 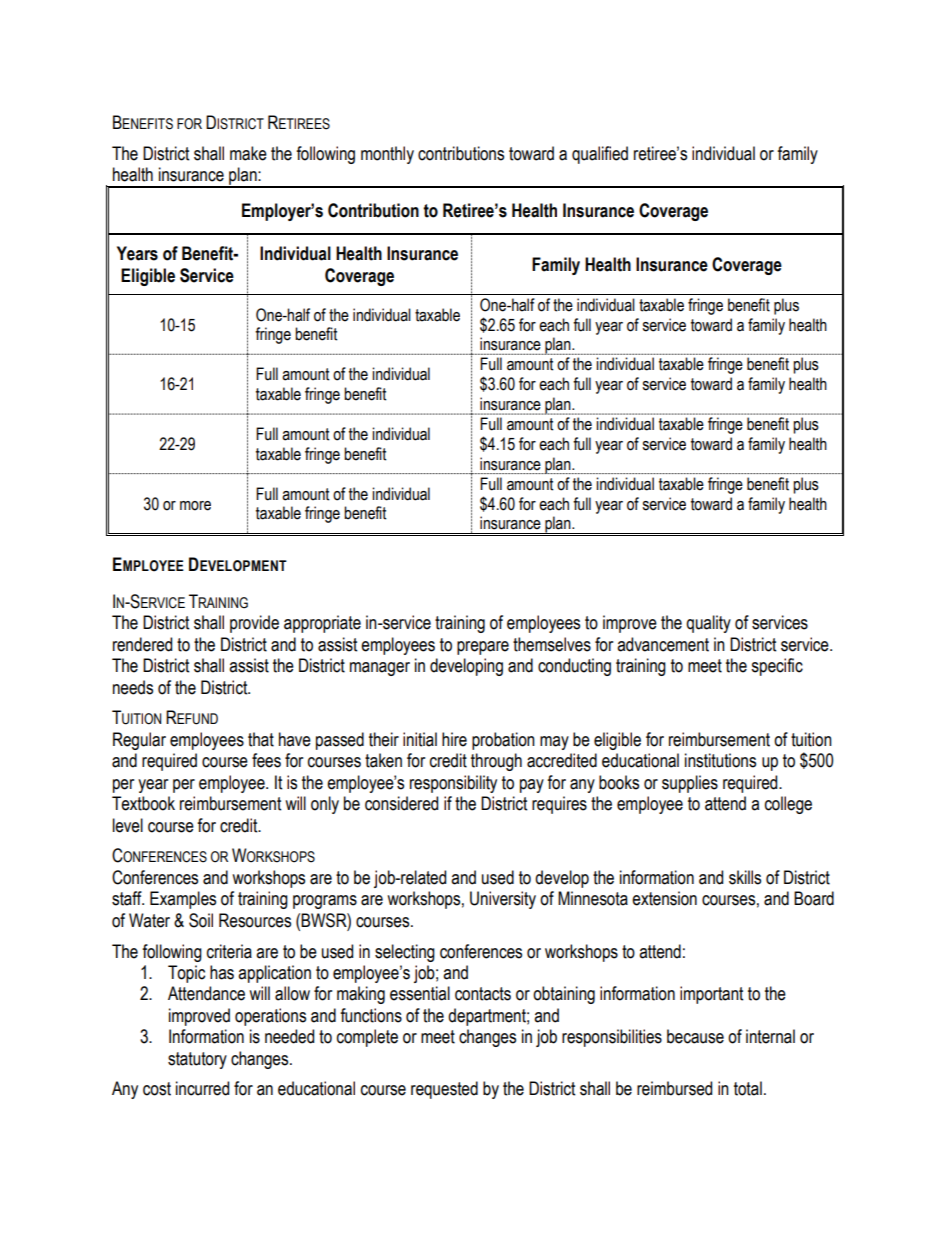 I want to click on qualified, so click(x=600, y=155).
